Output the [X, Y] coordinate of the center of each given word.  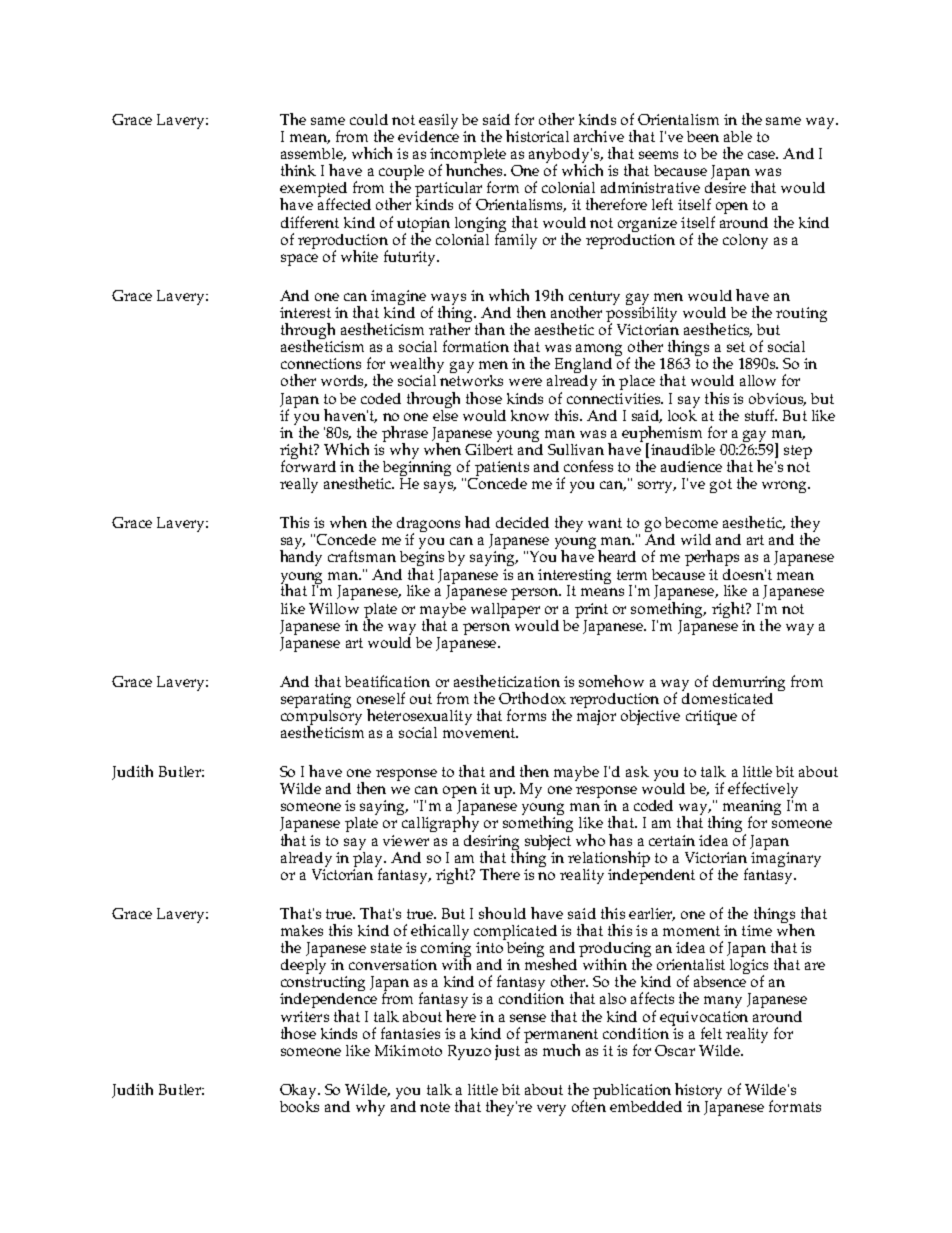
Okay [300, 1093]
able [738, 136]
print [591, 610]
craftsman [362, 556]
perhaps [712, 558]
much [561, 1050]
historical [537, 136]
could [369, 119]
